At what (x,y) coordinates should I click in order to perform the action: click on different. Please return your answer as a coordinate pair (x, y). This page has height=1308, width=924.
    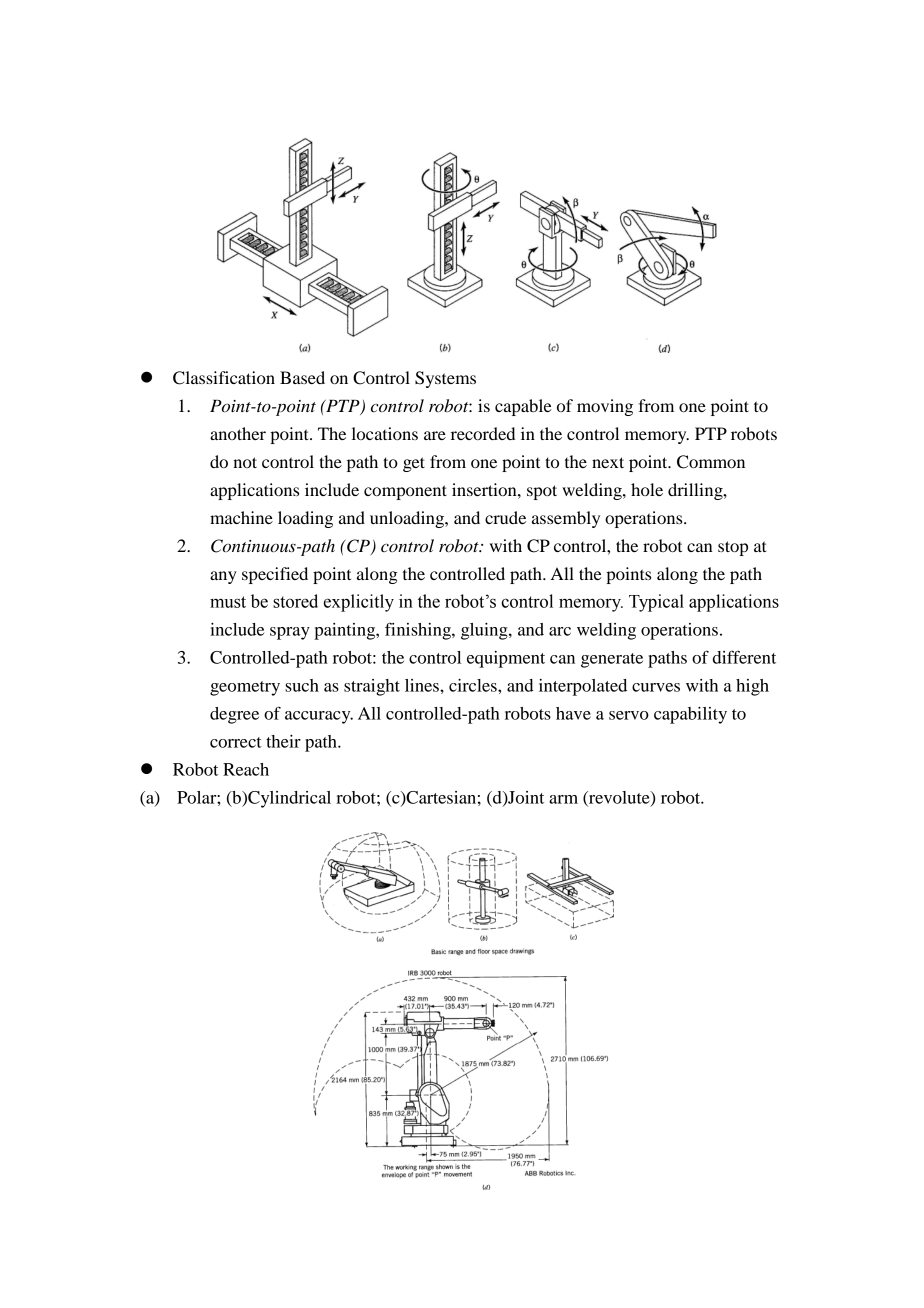
    Looking at the image, I should click on (744, 657).
